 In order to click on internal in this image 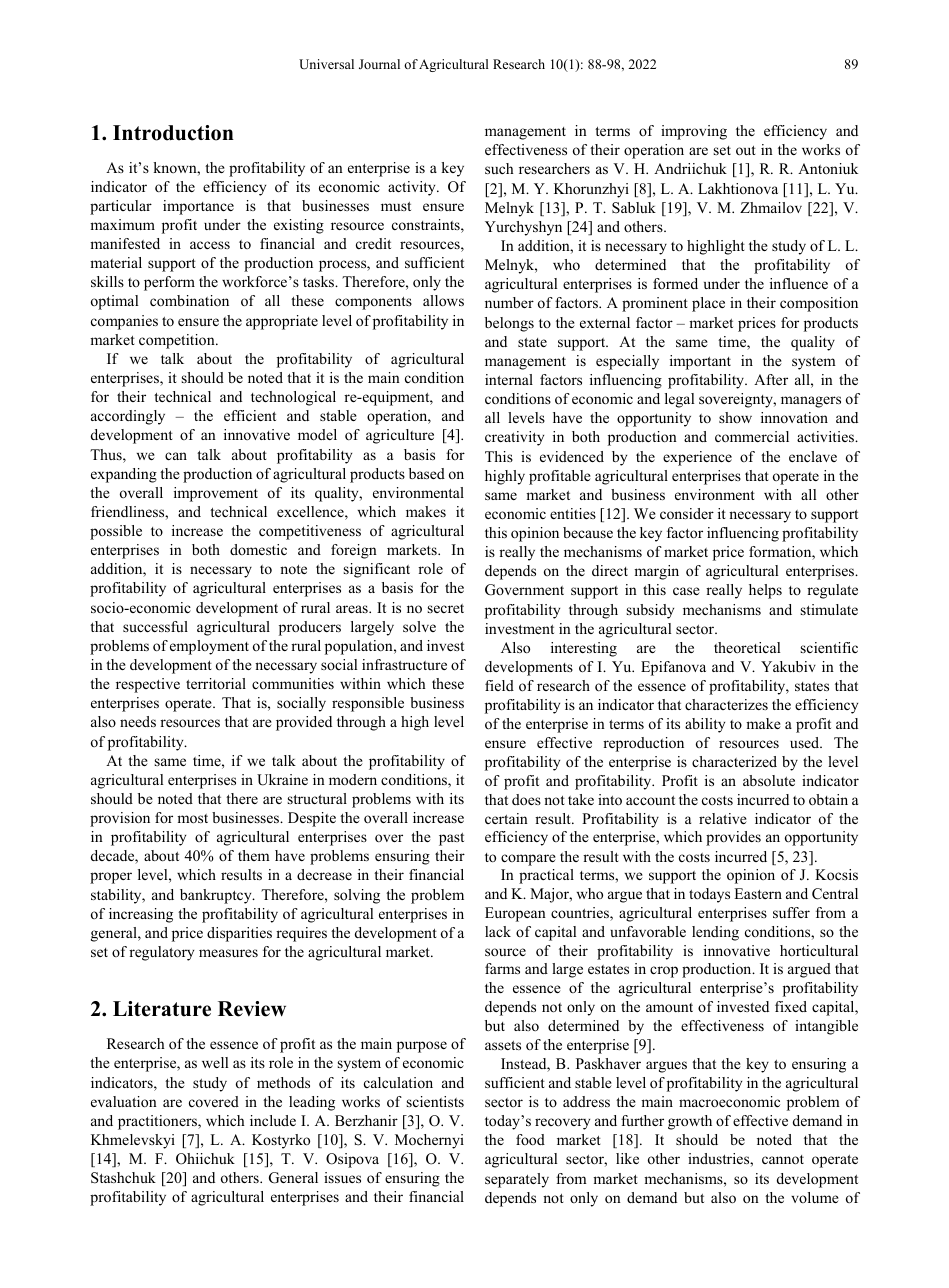, I will do `click(509, 379)`.
